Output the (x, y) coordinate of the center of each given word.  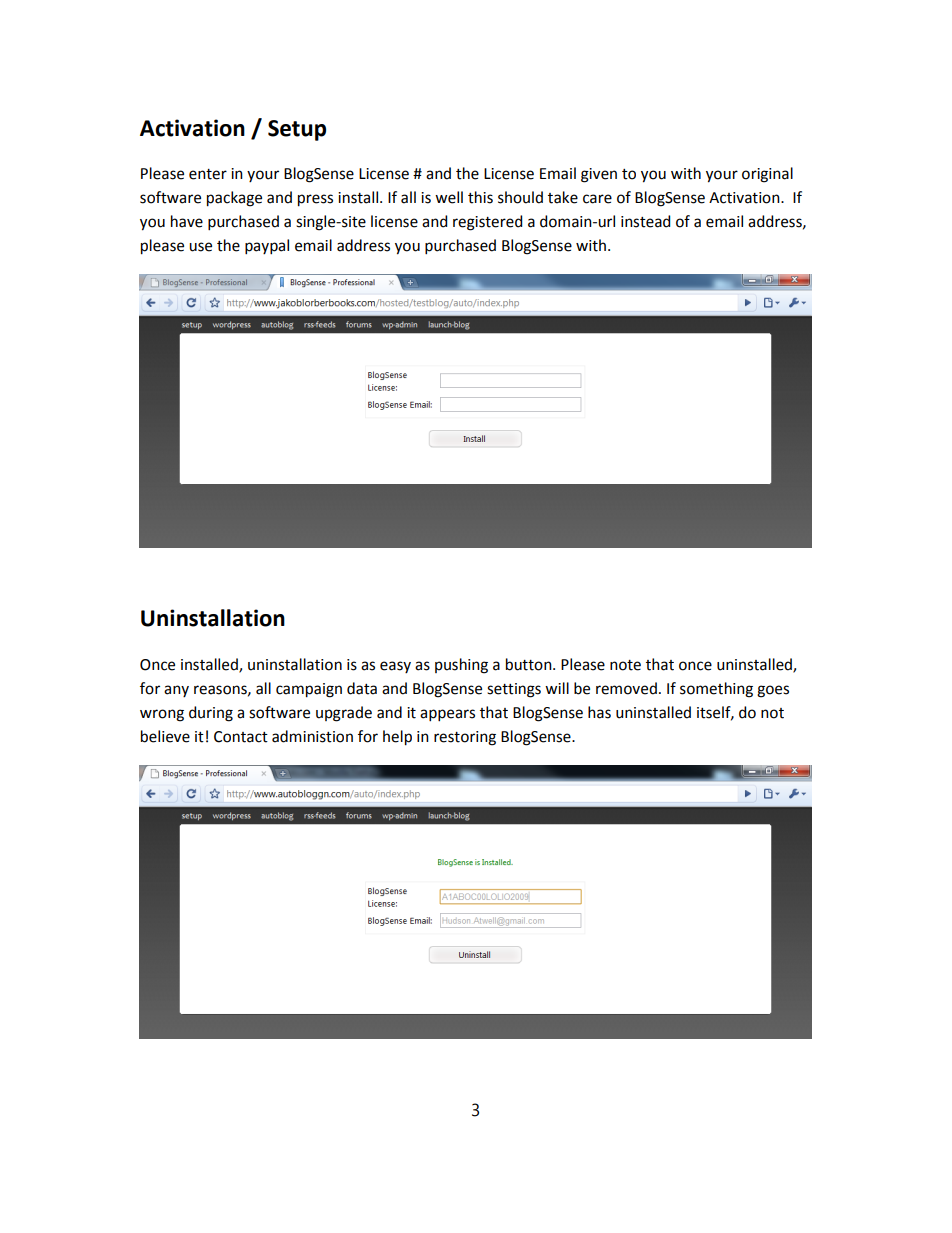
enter (208, 174)
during (211, 714)
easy (395, 667)
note (625, 665)
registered (487, 223)
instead (645, 221)
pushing (461, 666)
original (767, 175)
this (480, 197)
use (200, 247)
